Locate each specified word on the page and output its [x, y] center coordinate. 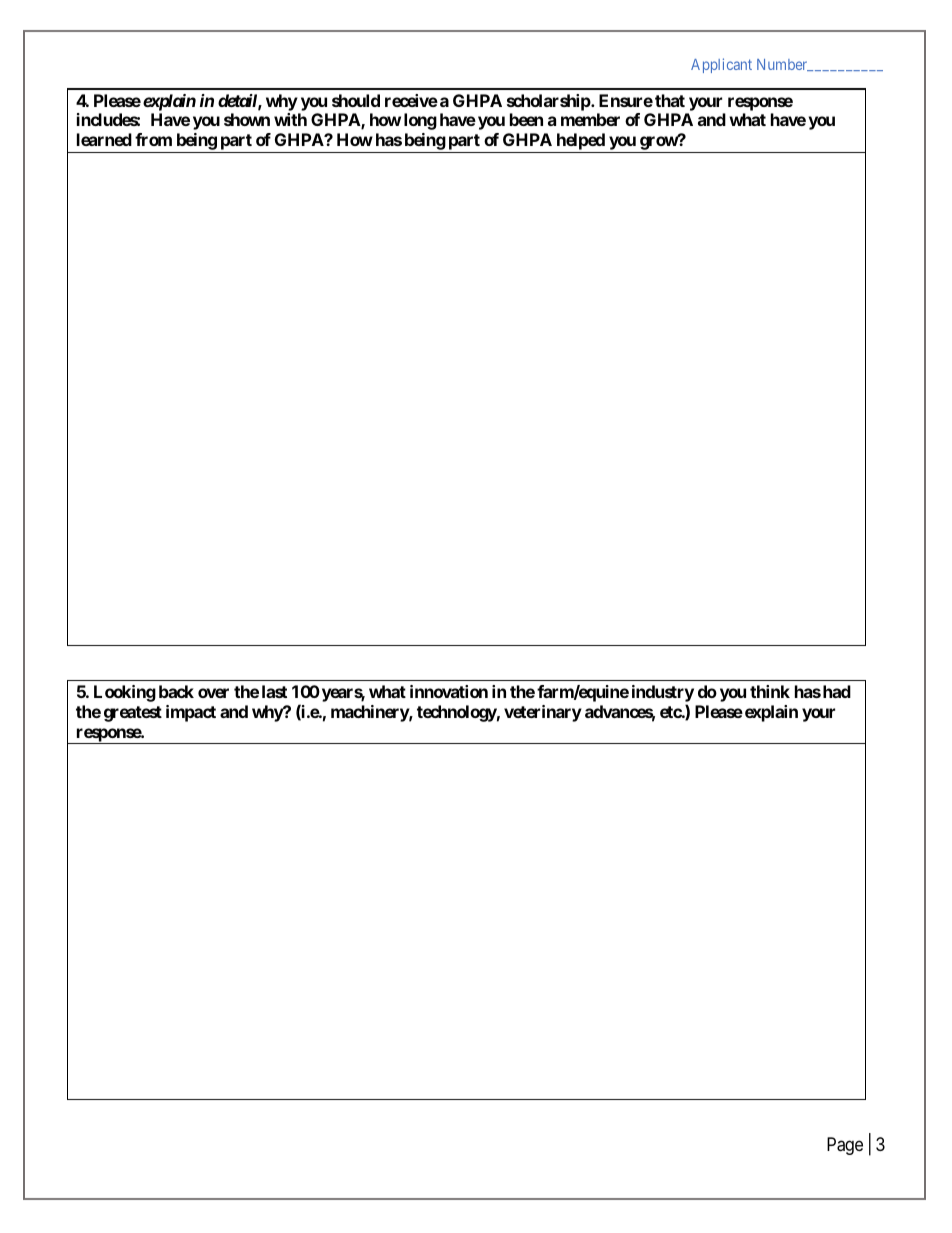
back [176, 691]
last [274, 691]
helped [580, 143]
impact [191, 713]
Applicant [721, 65]
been [526, 119]
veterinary [543, 713]
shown [247, 119]
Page [845, 1146]
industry [663, 695]
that [670, 100]
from [153, 139]
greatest [133, 714]
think [770, 691]
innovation [449, 691]
